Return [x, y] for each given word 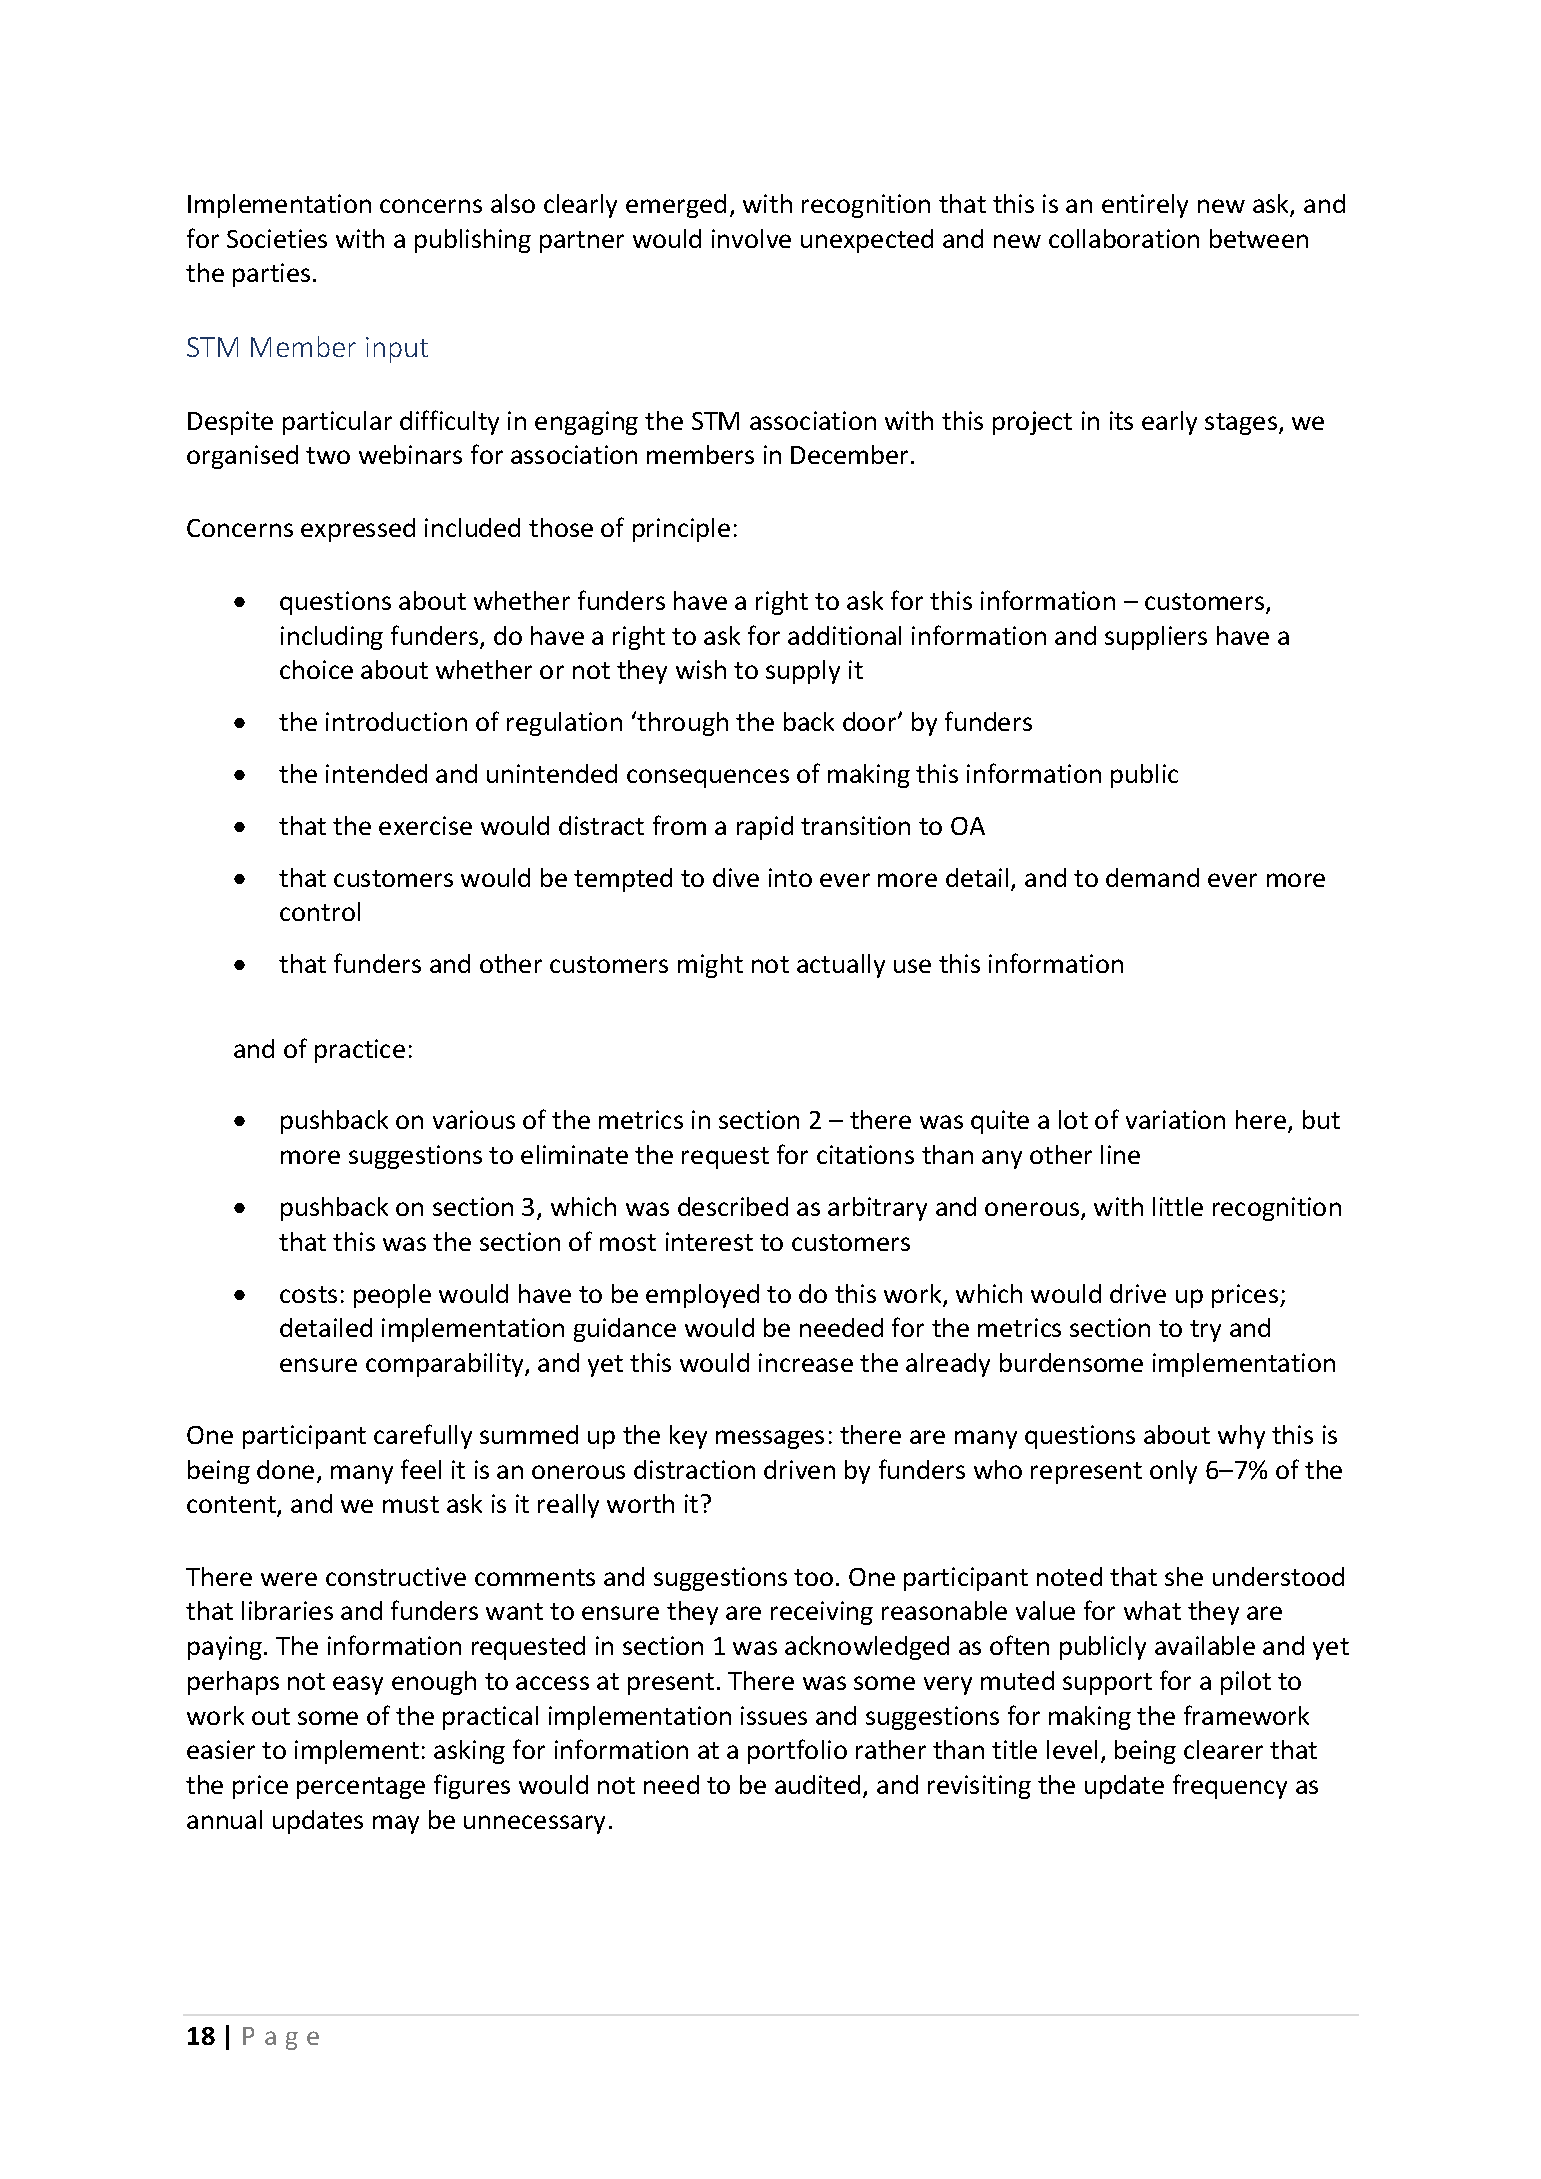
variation [1175, 1119]
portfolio [797, 1751]
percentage [361, 1788]
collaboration [1124, 238]
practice [360, 1051]
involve [751, 238]
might [710, 966]
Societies [277, 238]
